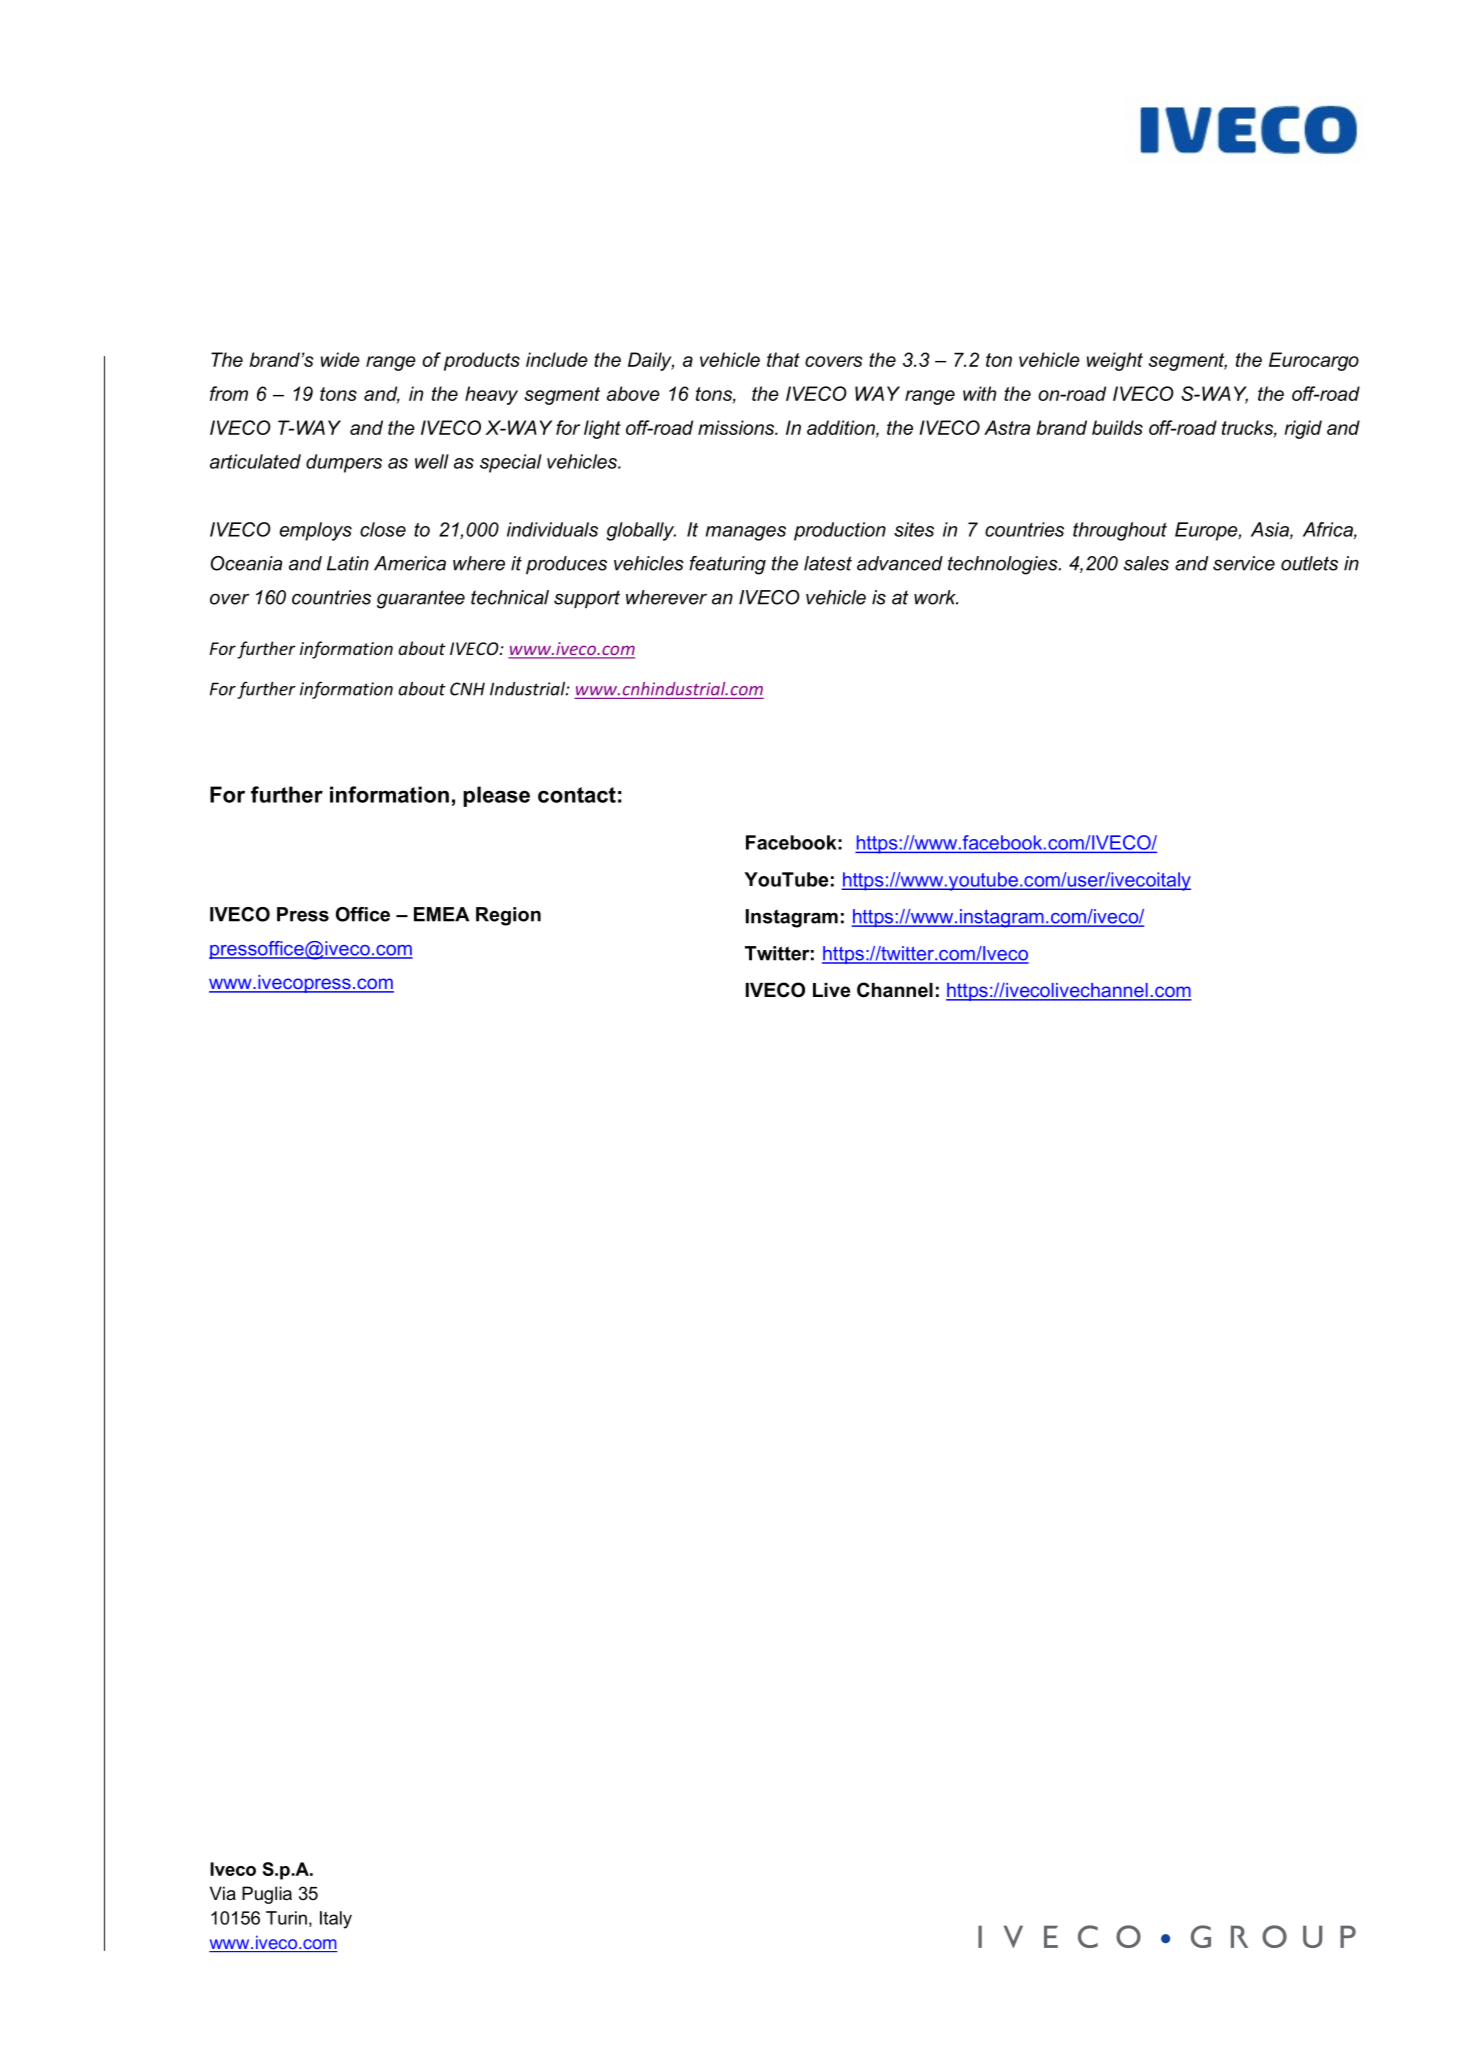  What do you see at coordinates (496, 796) in the page?
I see `please` at bounding box center [496, 796].
